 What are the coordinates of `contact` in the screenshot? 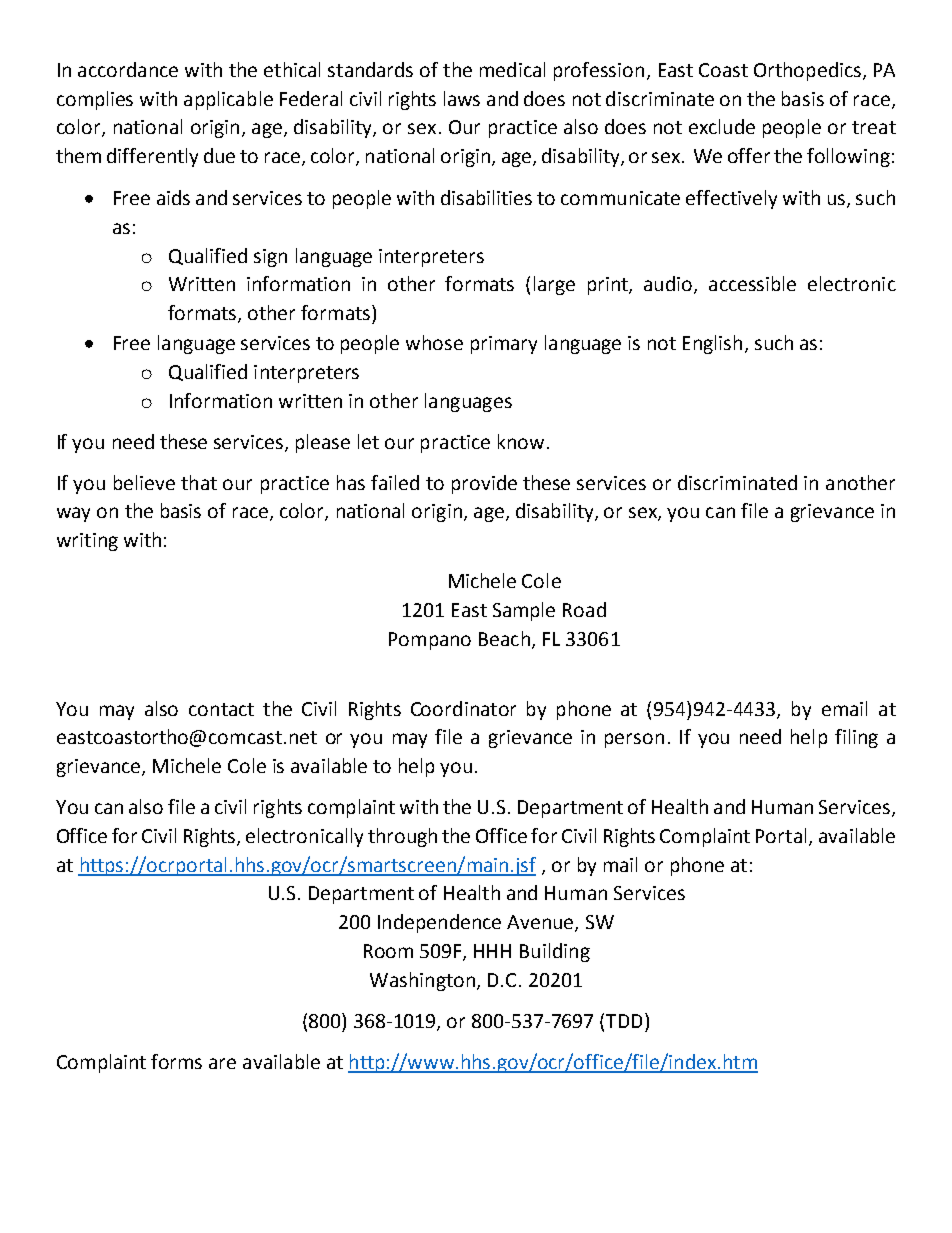 It's located at (221, 709).
